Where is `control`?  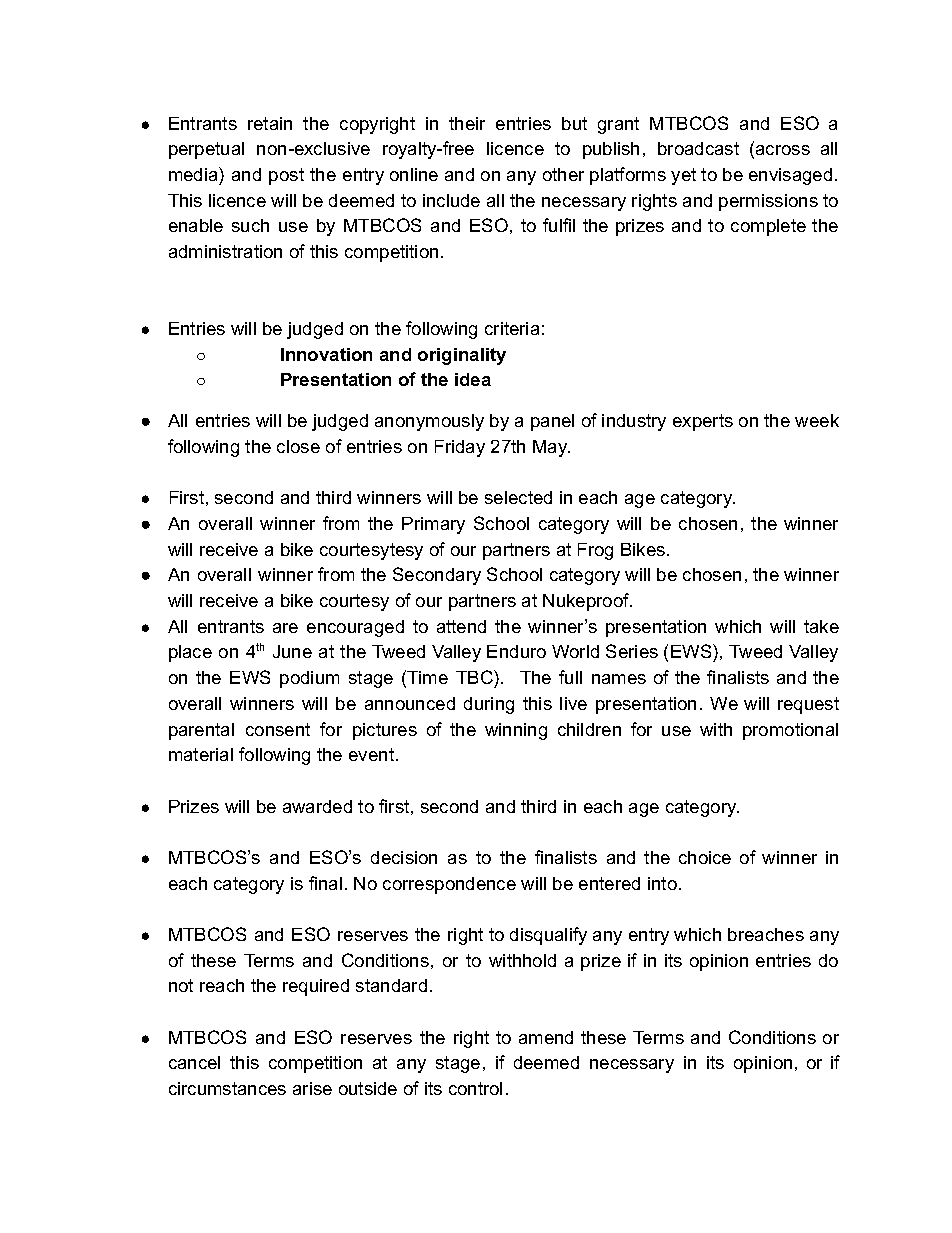
control is located at coordinates (475, 1088).
